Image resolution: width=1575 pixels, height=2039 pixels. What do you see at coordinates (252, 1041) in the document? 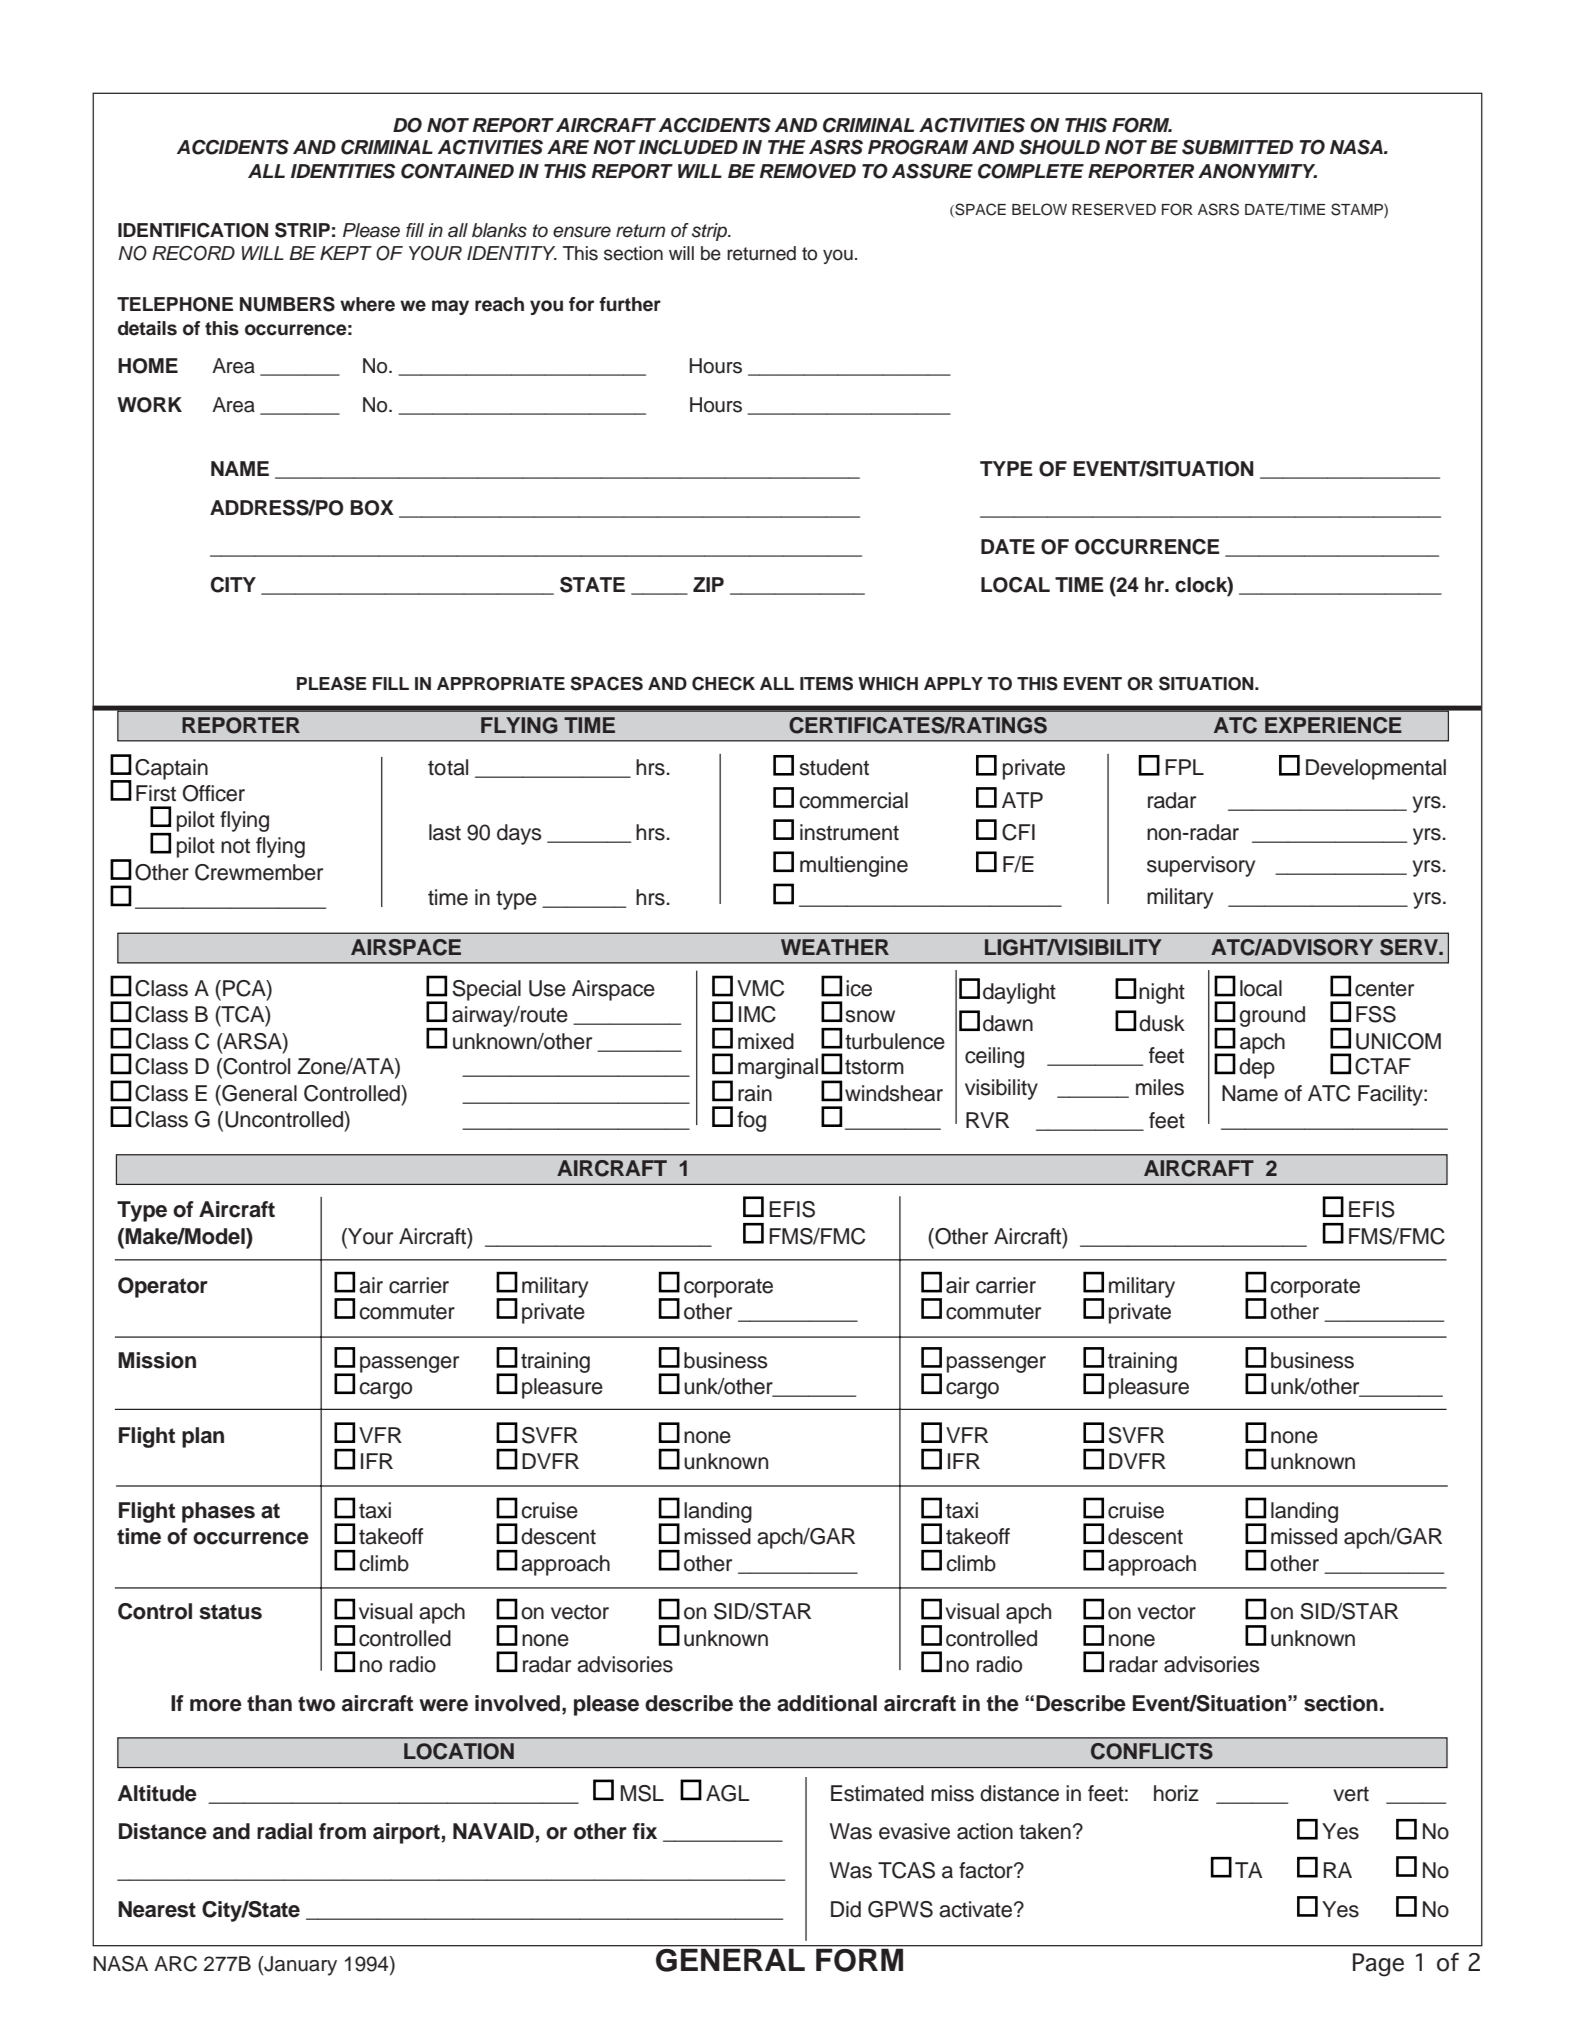
I see `ARSA` at bounding box center [252, 1041].
